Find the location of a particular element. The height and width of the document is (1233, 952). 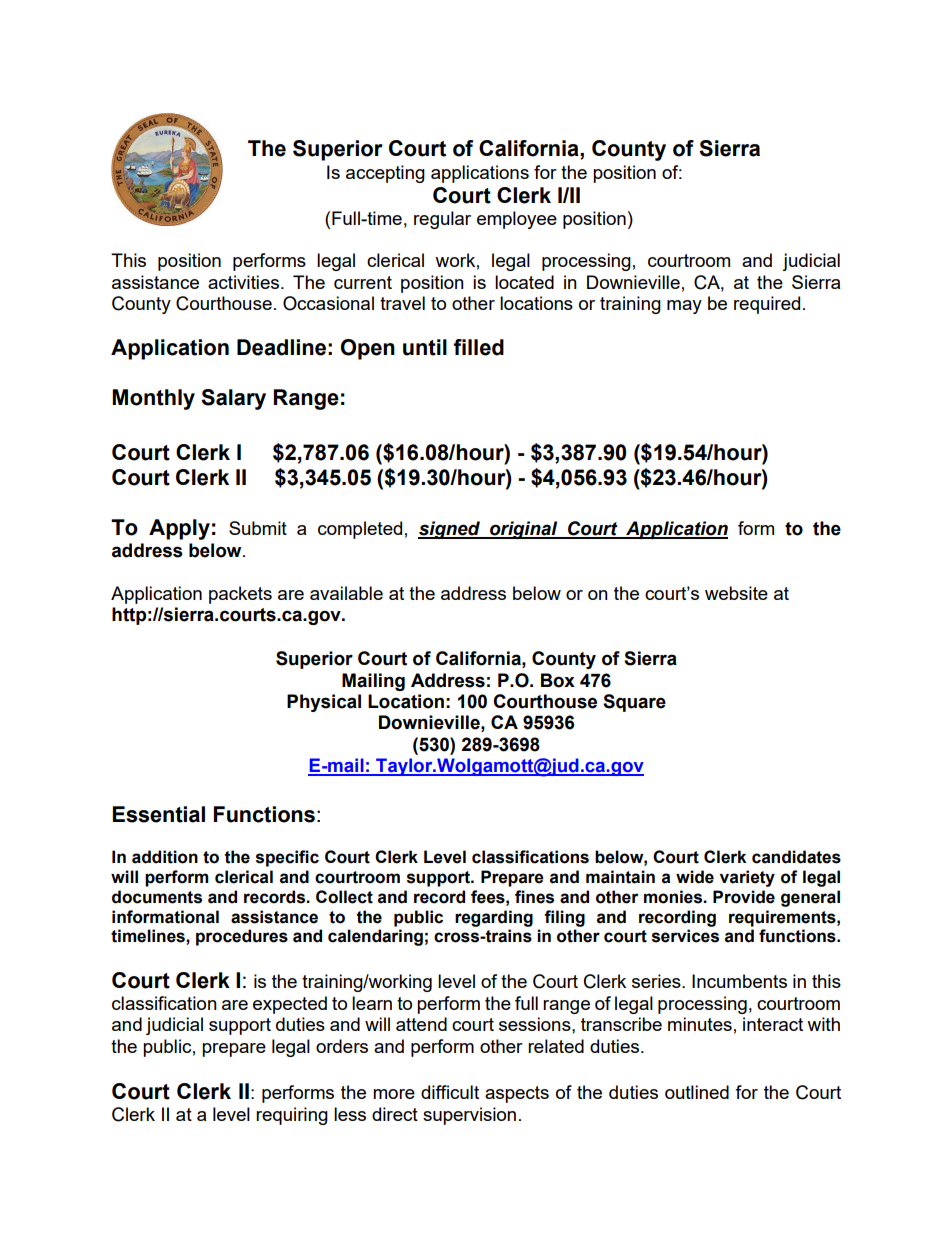

Box is located at coordinates (558, 680).
